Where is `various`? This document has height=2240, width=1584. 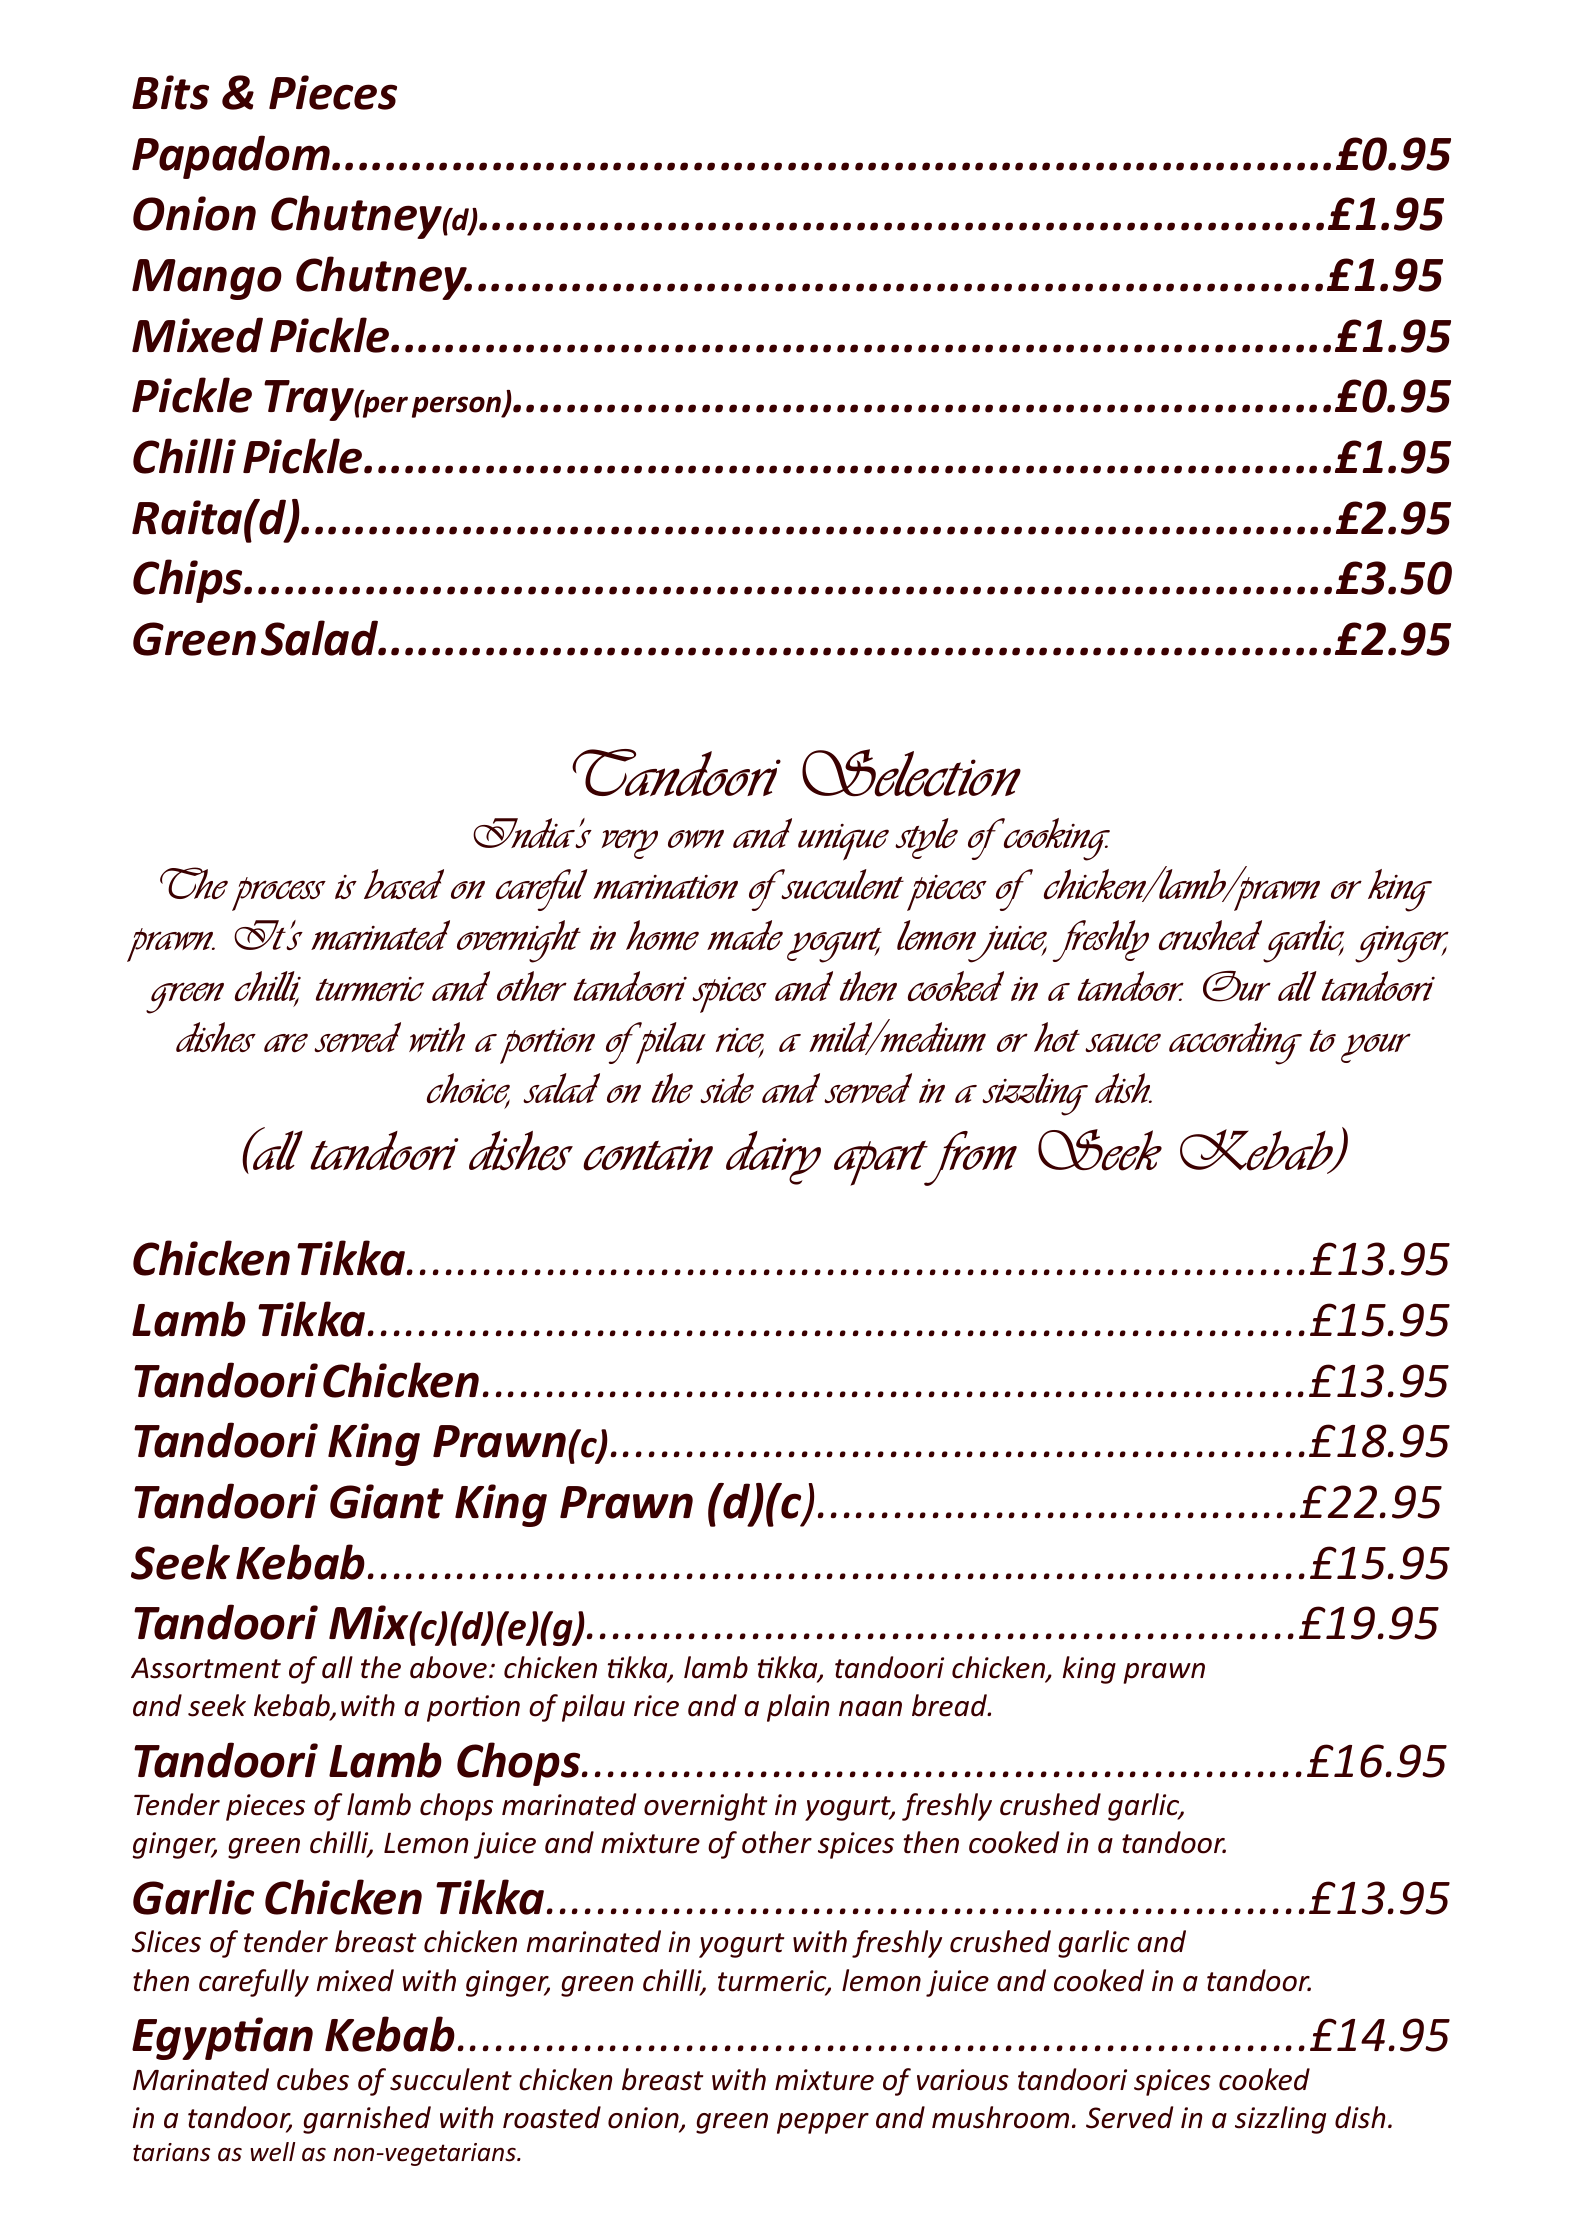 various is located at coordinates (963, 2080).
